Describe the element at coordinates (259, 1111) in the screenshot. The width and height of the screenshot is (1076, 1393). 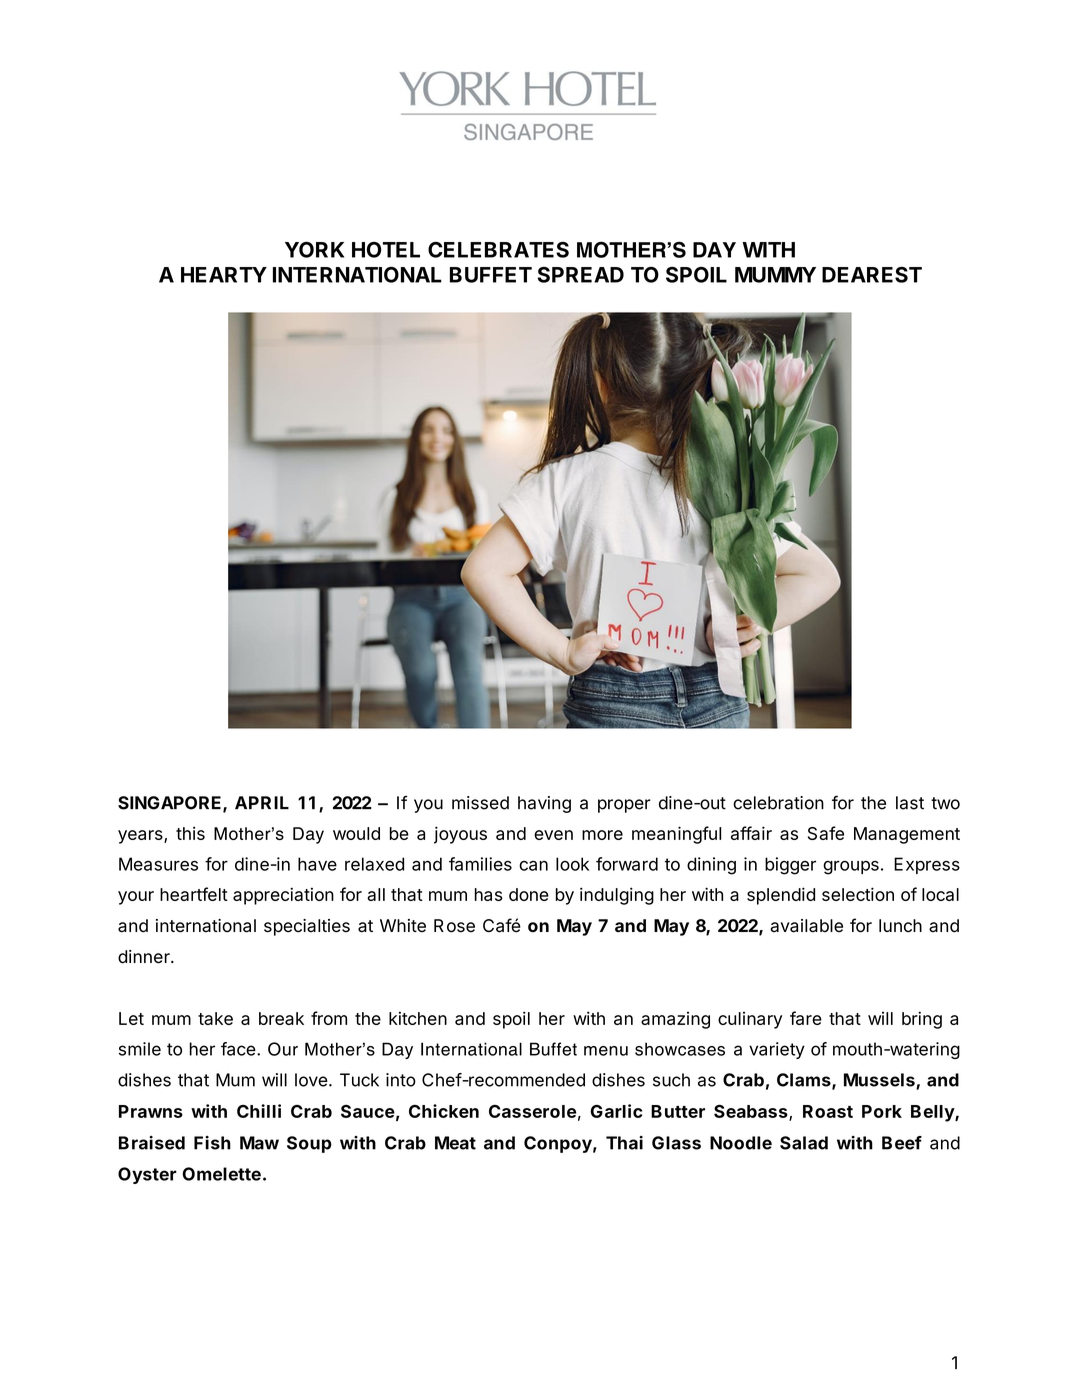
I see `Chilli` at that location.
